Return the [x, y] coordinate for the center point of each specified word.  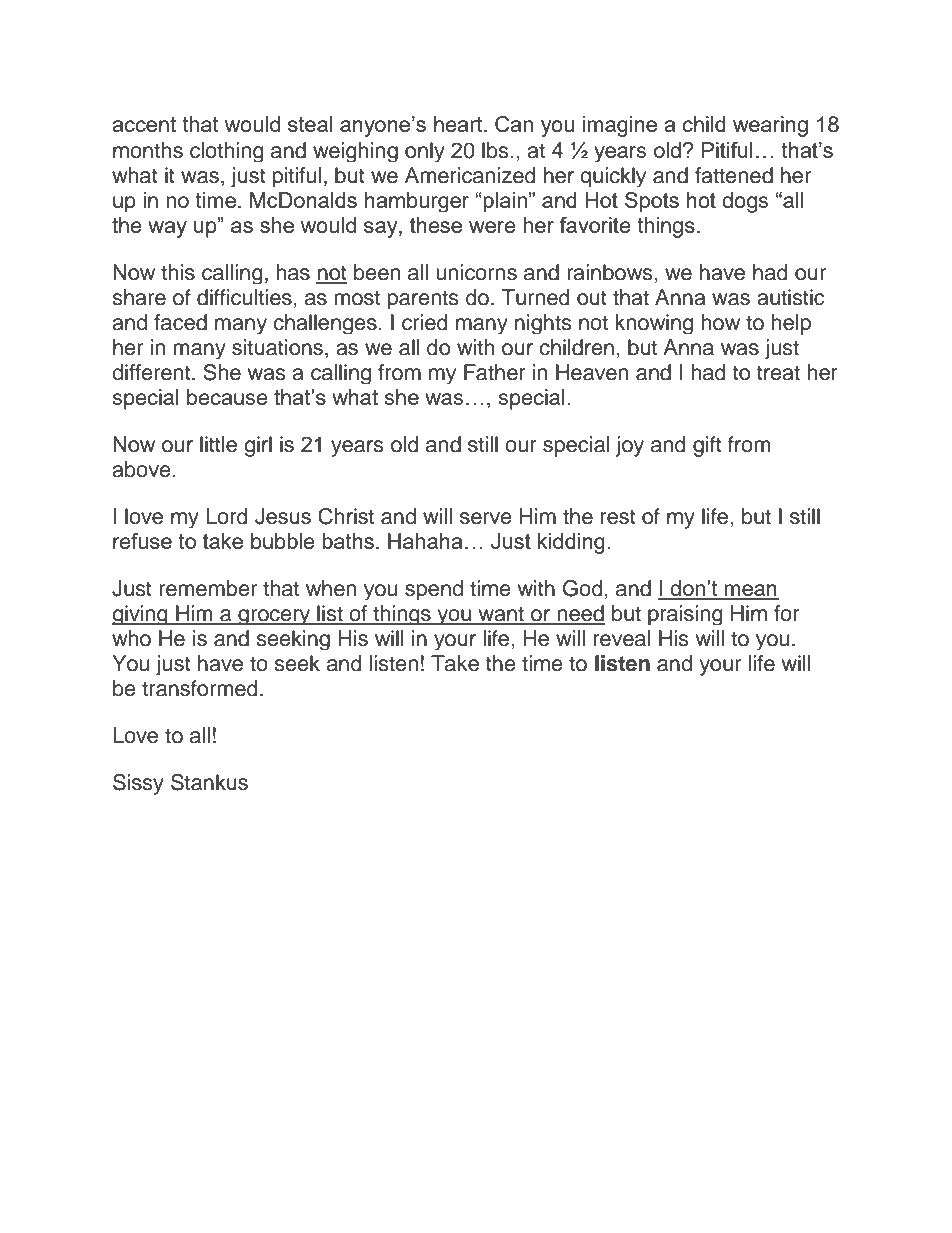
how [720, 322]
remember [208, 588]
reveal [622, 638]
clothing [227, 152]
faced [180, 322]
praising [685, 615]
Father [495, 372]
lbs [496, 150]
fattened [734, 175]
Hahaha [425, 541]
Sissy [138, 784]
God [583, 588]
